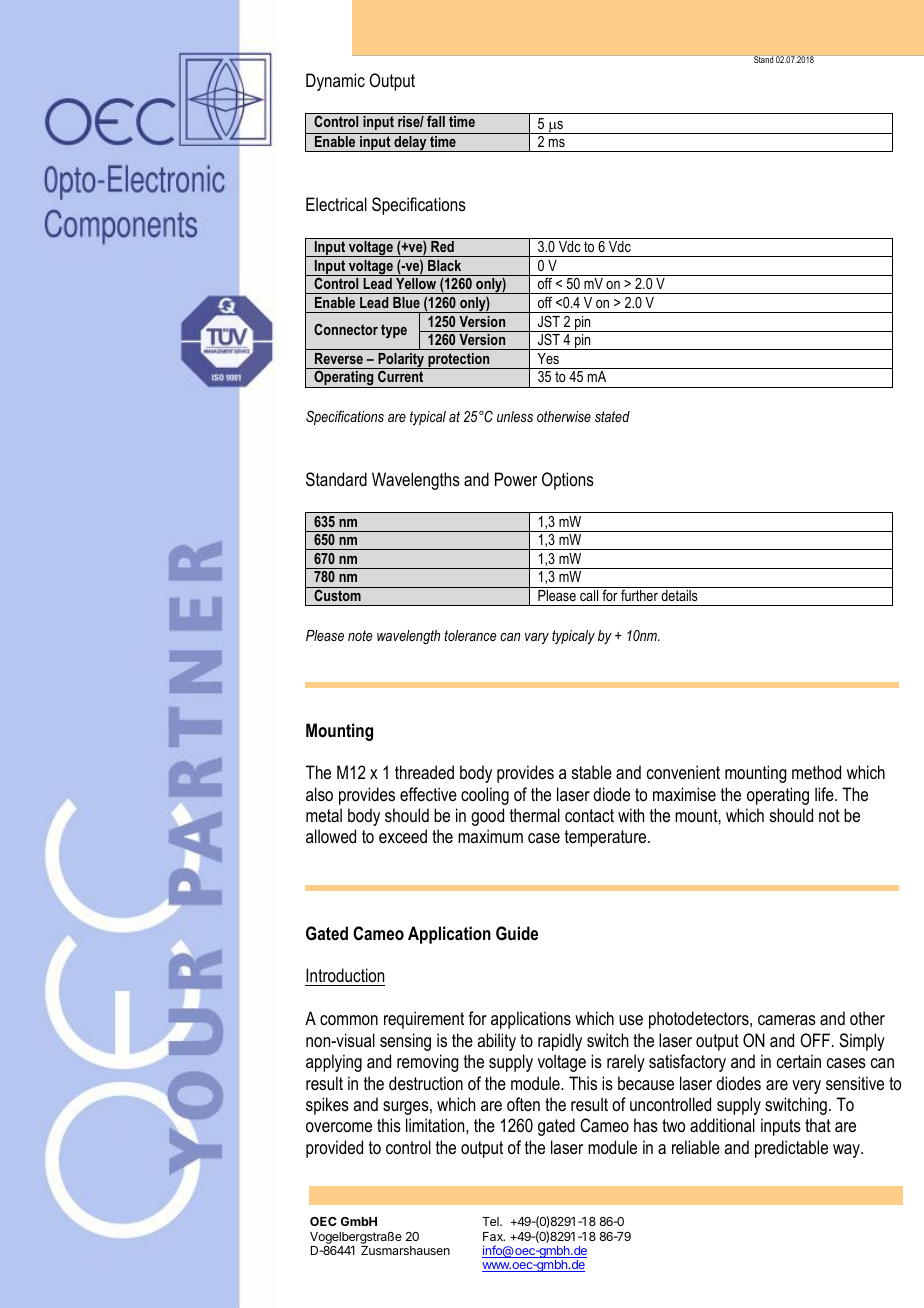 Image resolution: width=924 pixels, height=1308 pixels. Describe the element at coordinates (825, 794) in the image. I see `life` at that location.
